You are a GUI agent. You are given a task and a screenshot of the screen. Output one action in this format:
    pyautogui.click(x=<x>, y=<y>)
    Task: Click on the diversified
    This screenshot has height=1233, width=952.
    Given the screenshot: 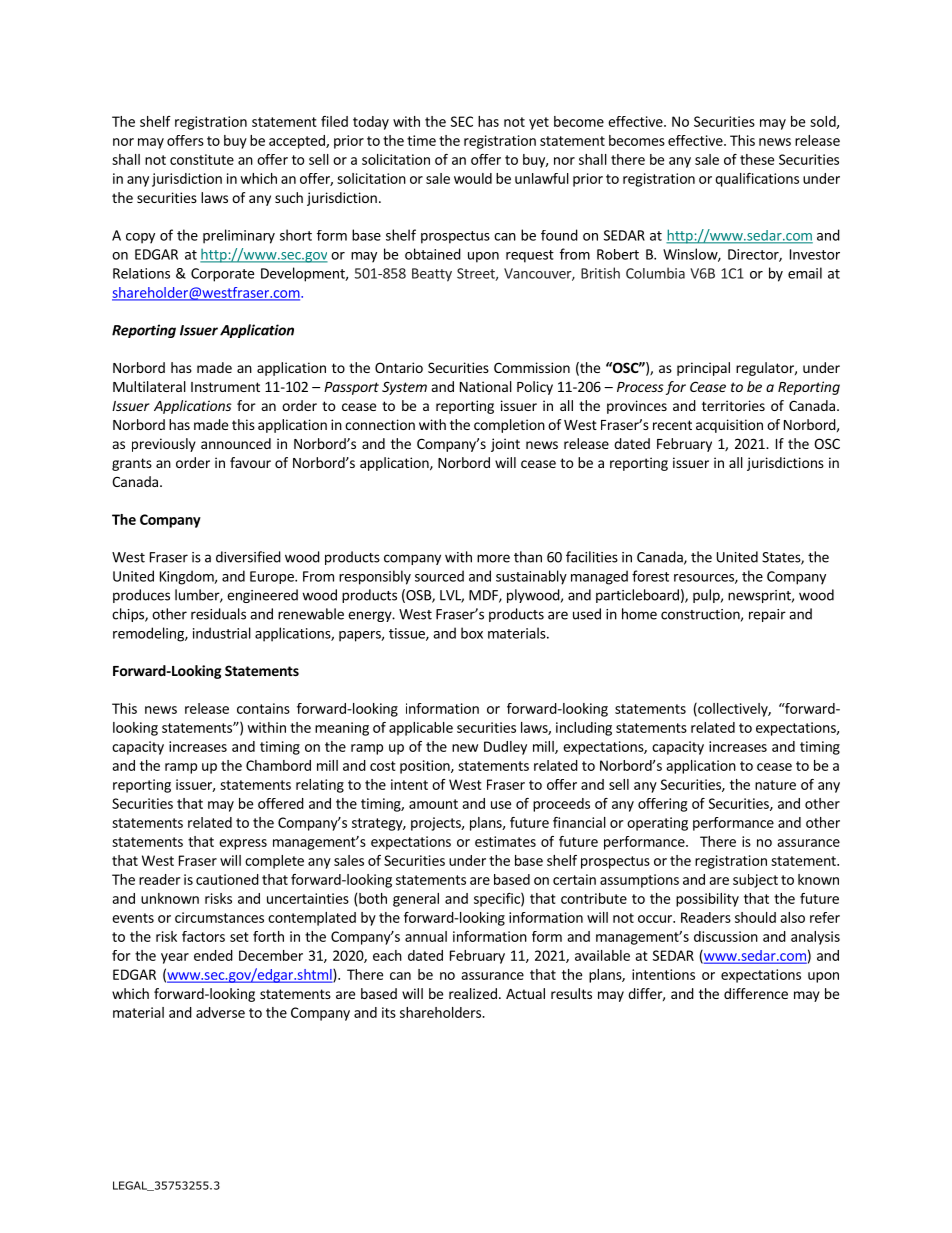 What is the action you would take?
    pyautogui.click(x=248, y=557)
